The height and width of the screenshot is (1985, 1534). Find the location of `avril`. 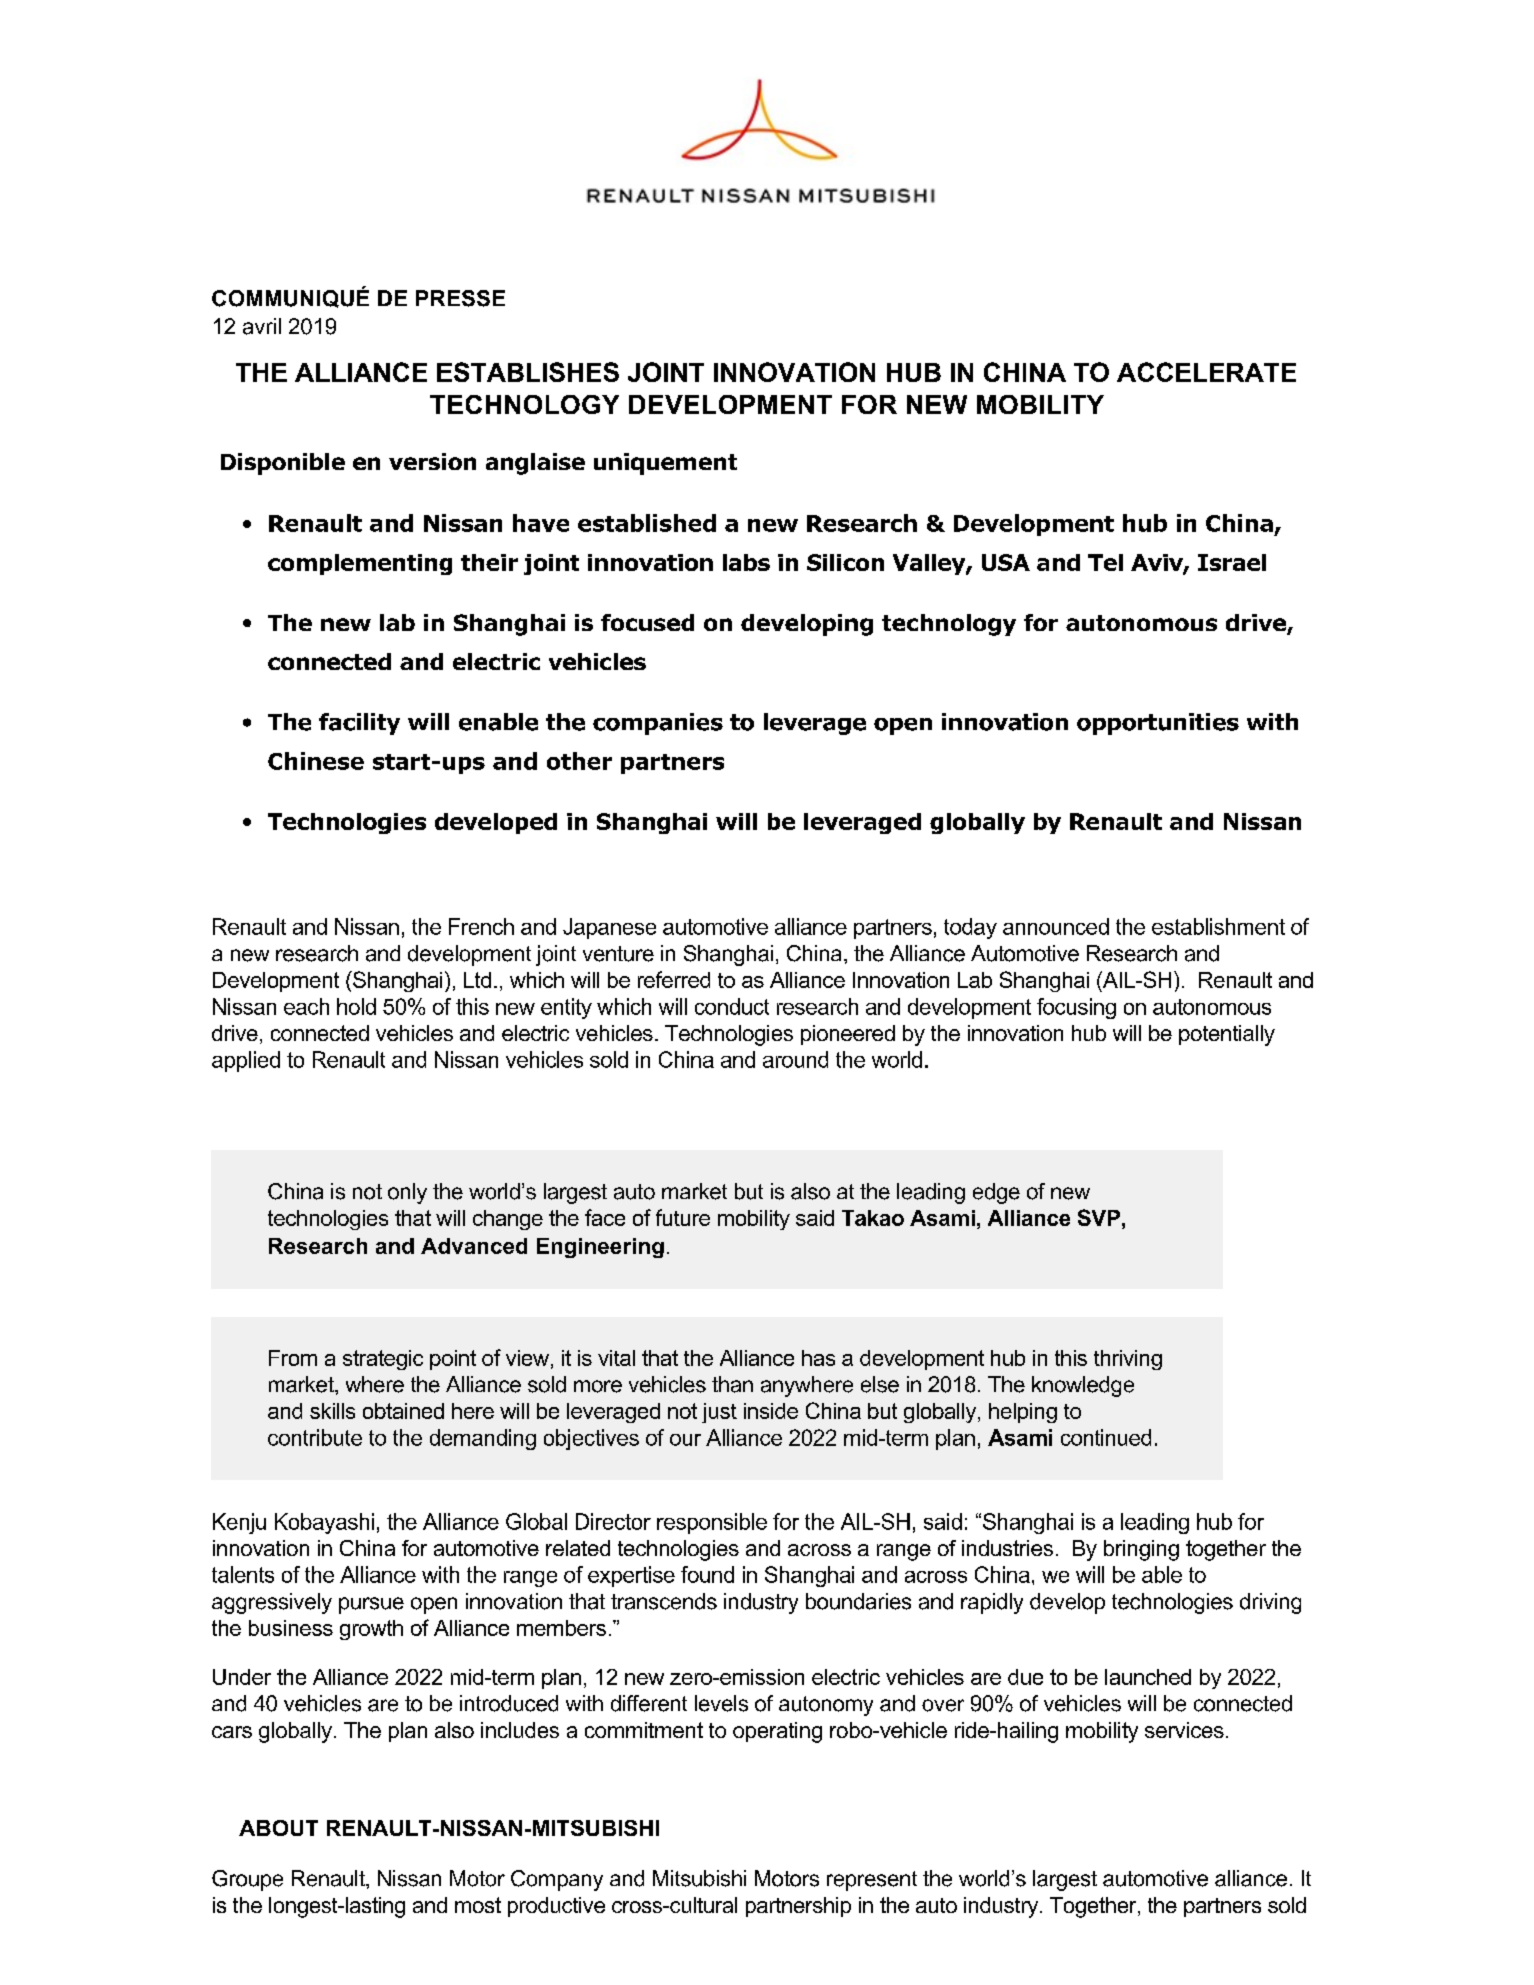

avril is located at coordinates (262, 326).
